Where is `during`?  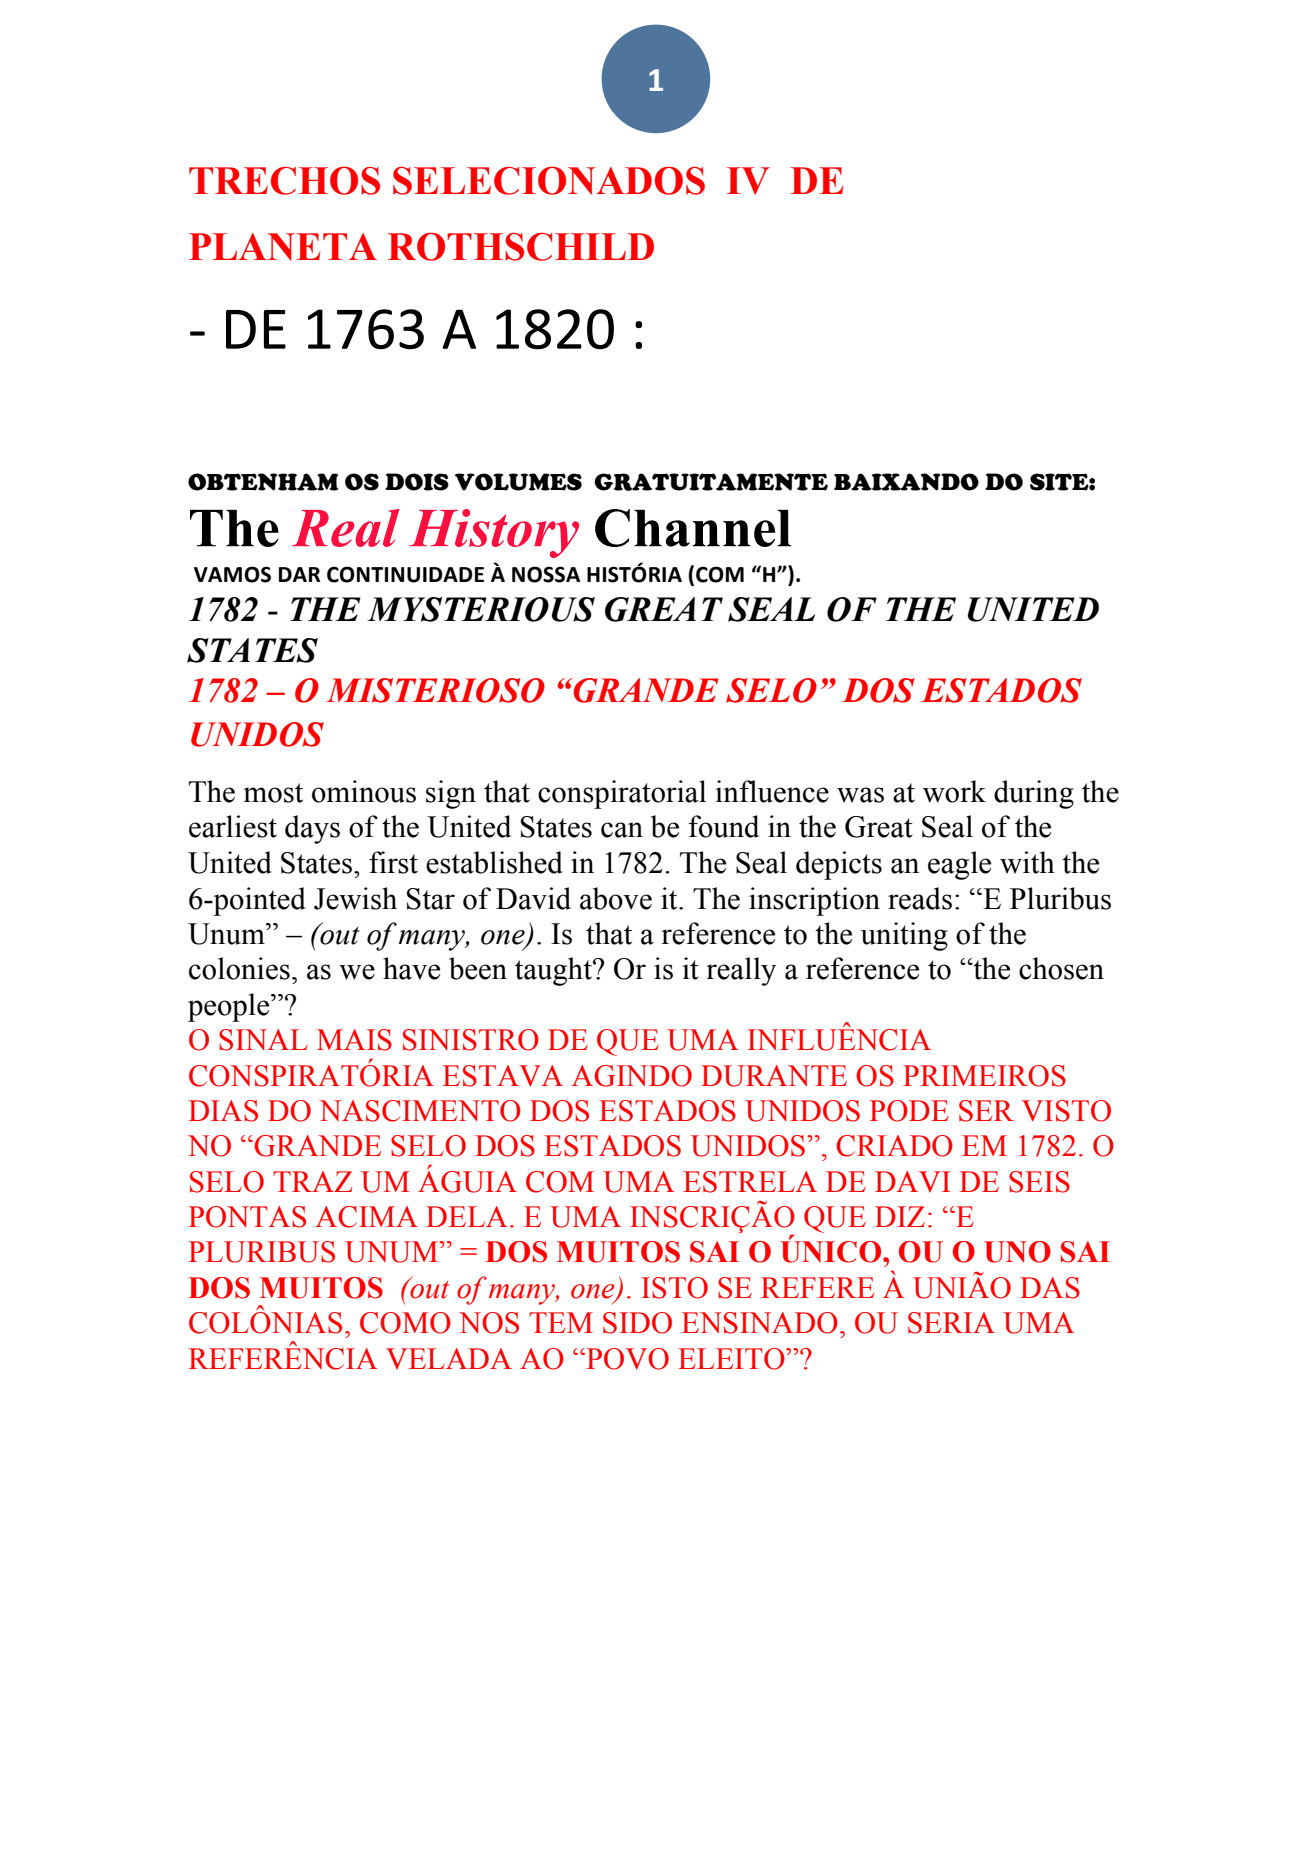 during is located at coordinates (1034, 794).
